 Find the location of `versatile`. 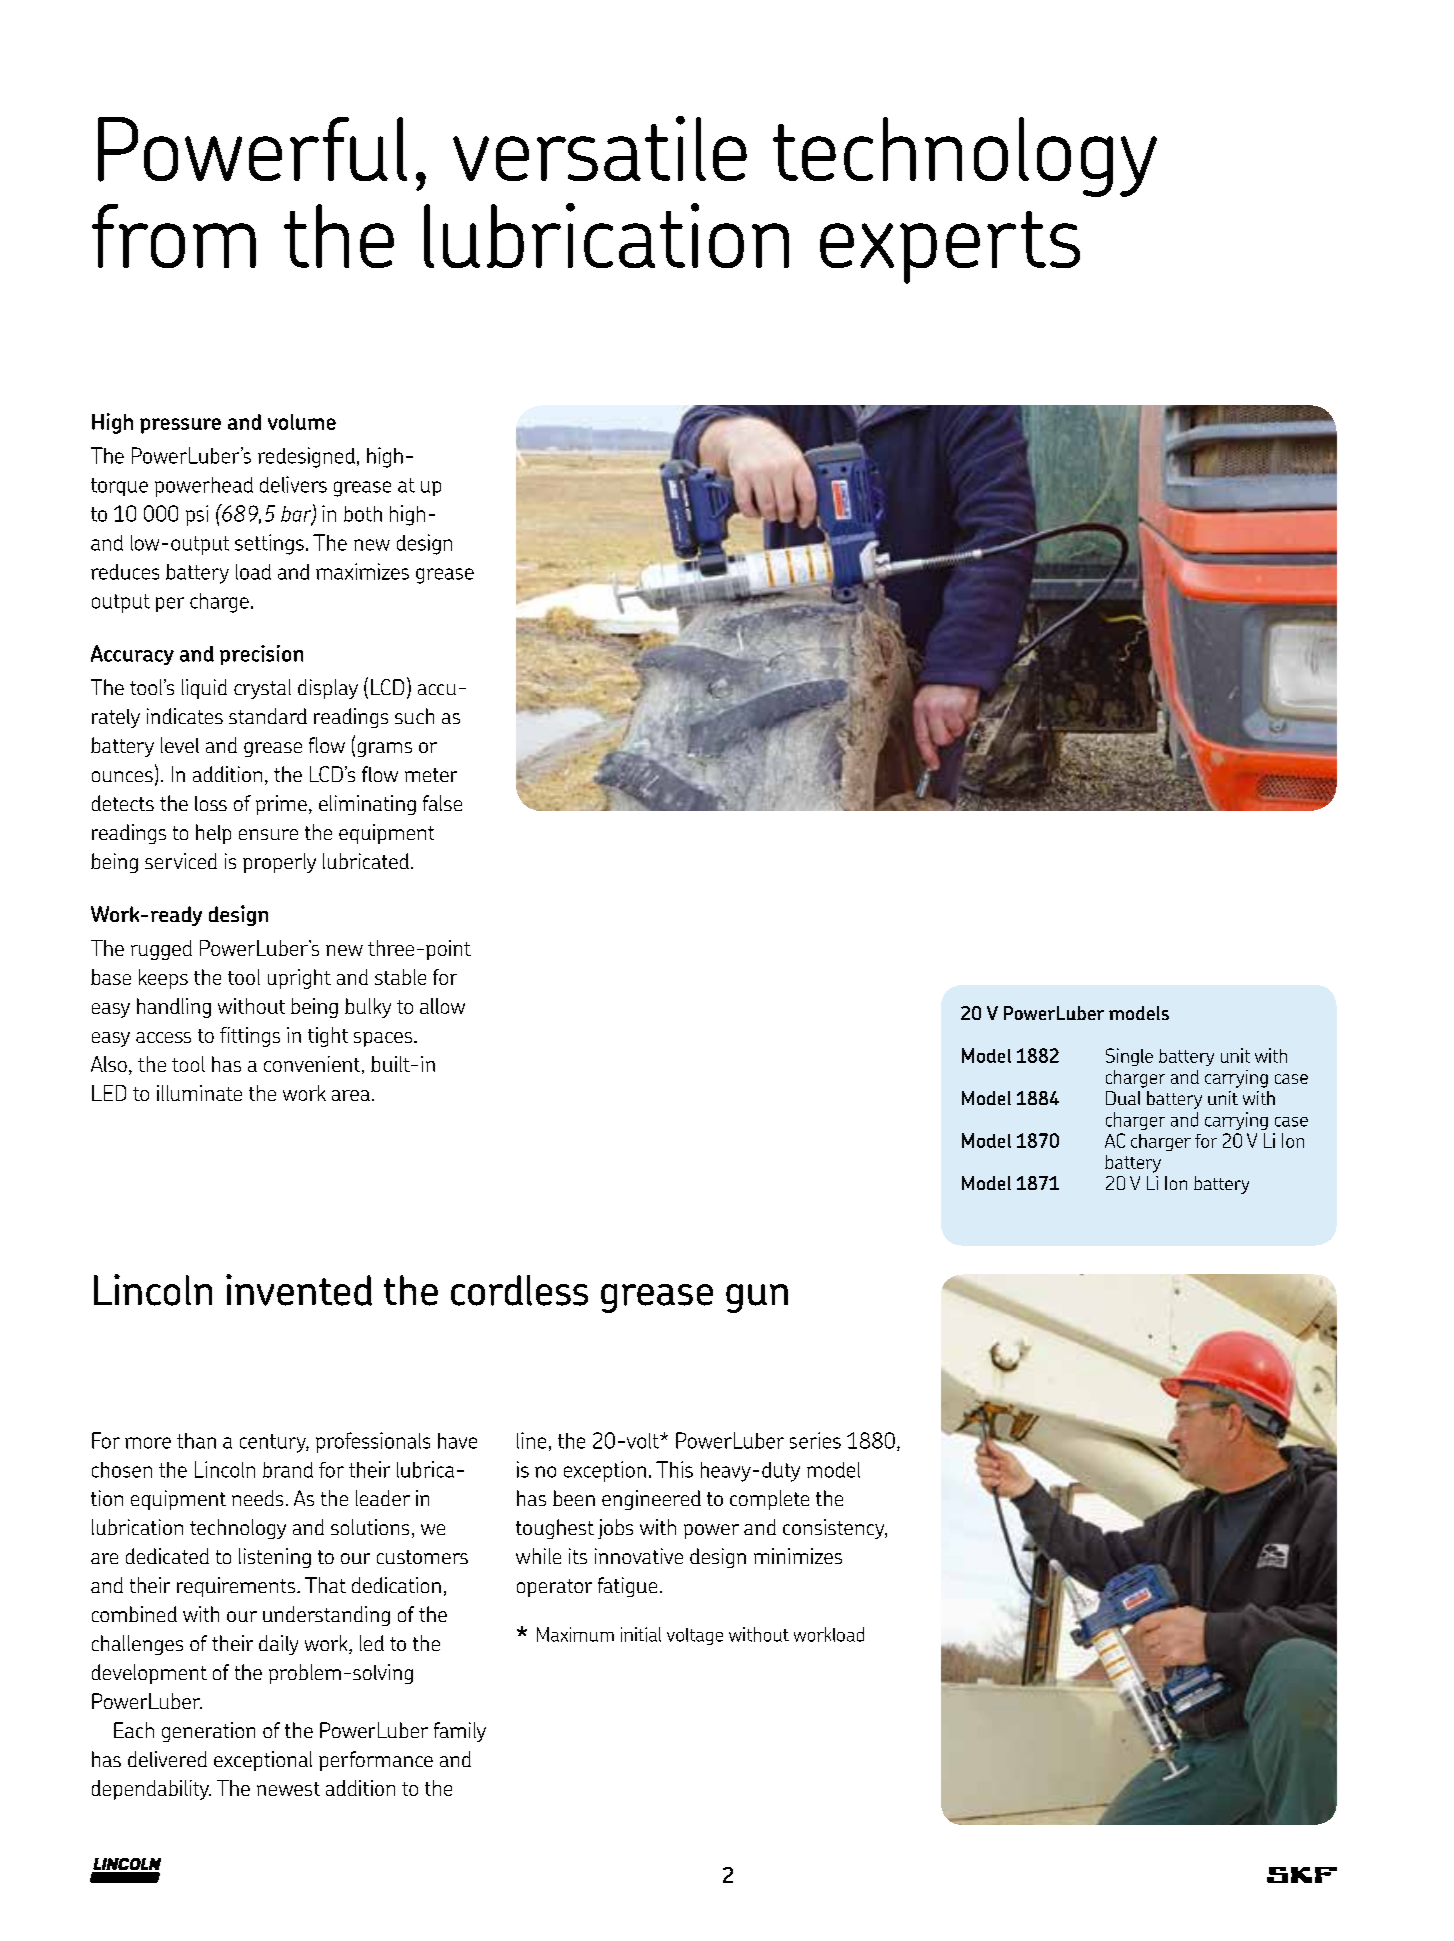

versatile is located at coordinates (600, 148).
